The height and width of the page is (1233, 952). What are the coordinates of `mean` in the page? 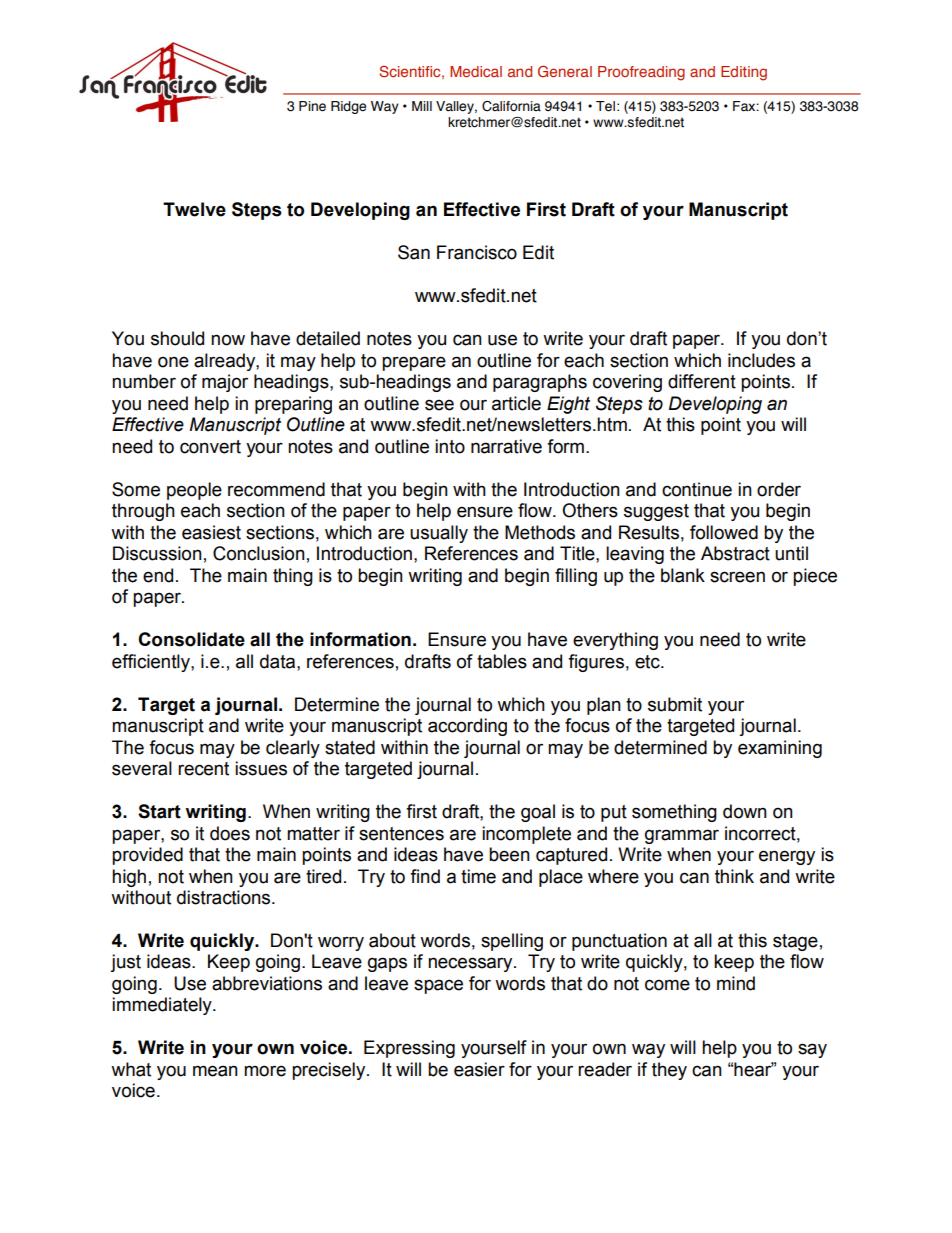 It's located at (215, 1071).
